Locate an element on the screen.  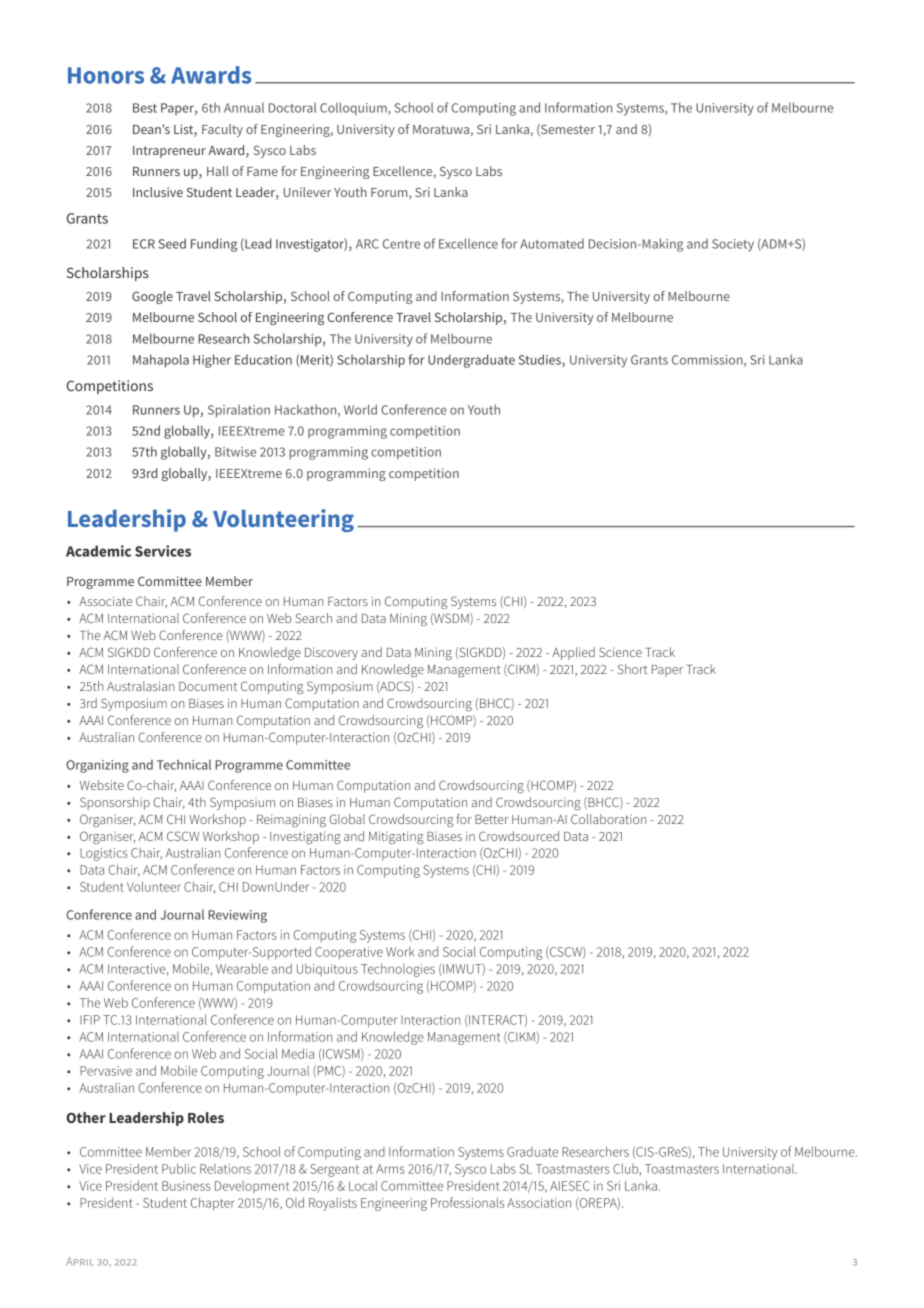
Business is located at coordinates (186, 1186).
